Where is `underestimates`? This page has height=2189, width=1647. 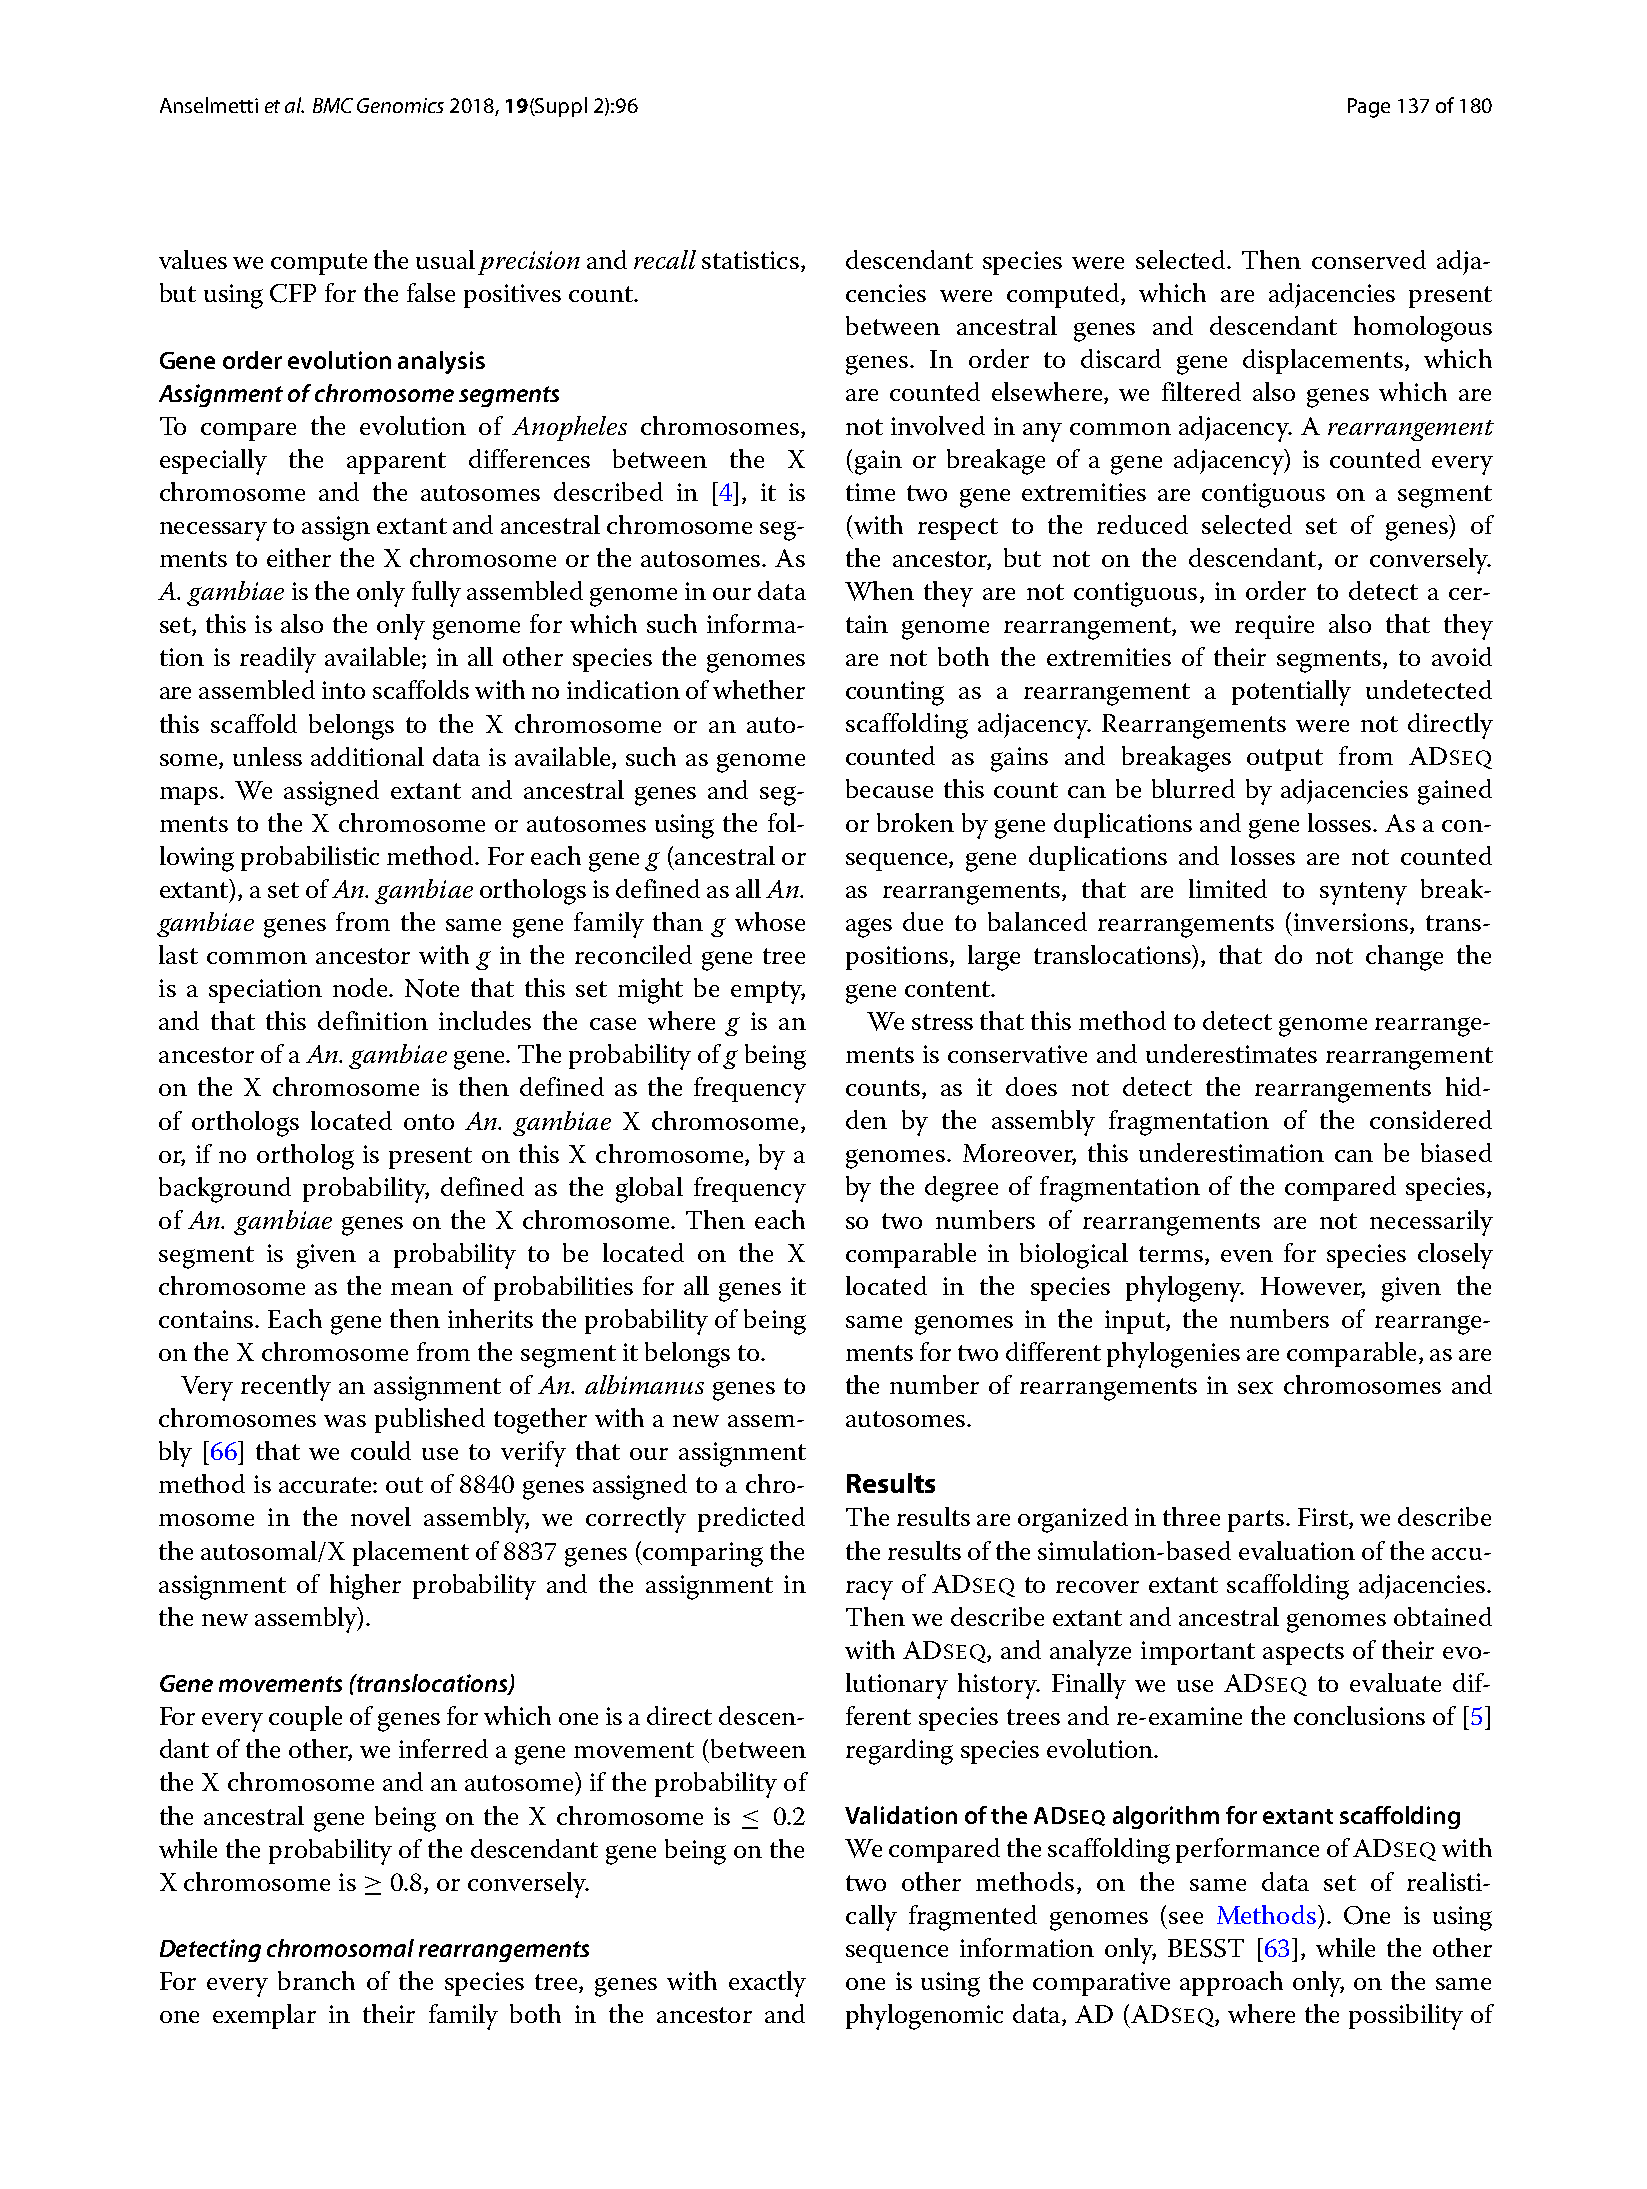
underestimates is located at coordinates (1231, 1053).
